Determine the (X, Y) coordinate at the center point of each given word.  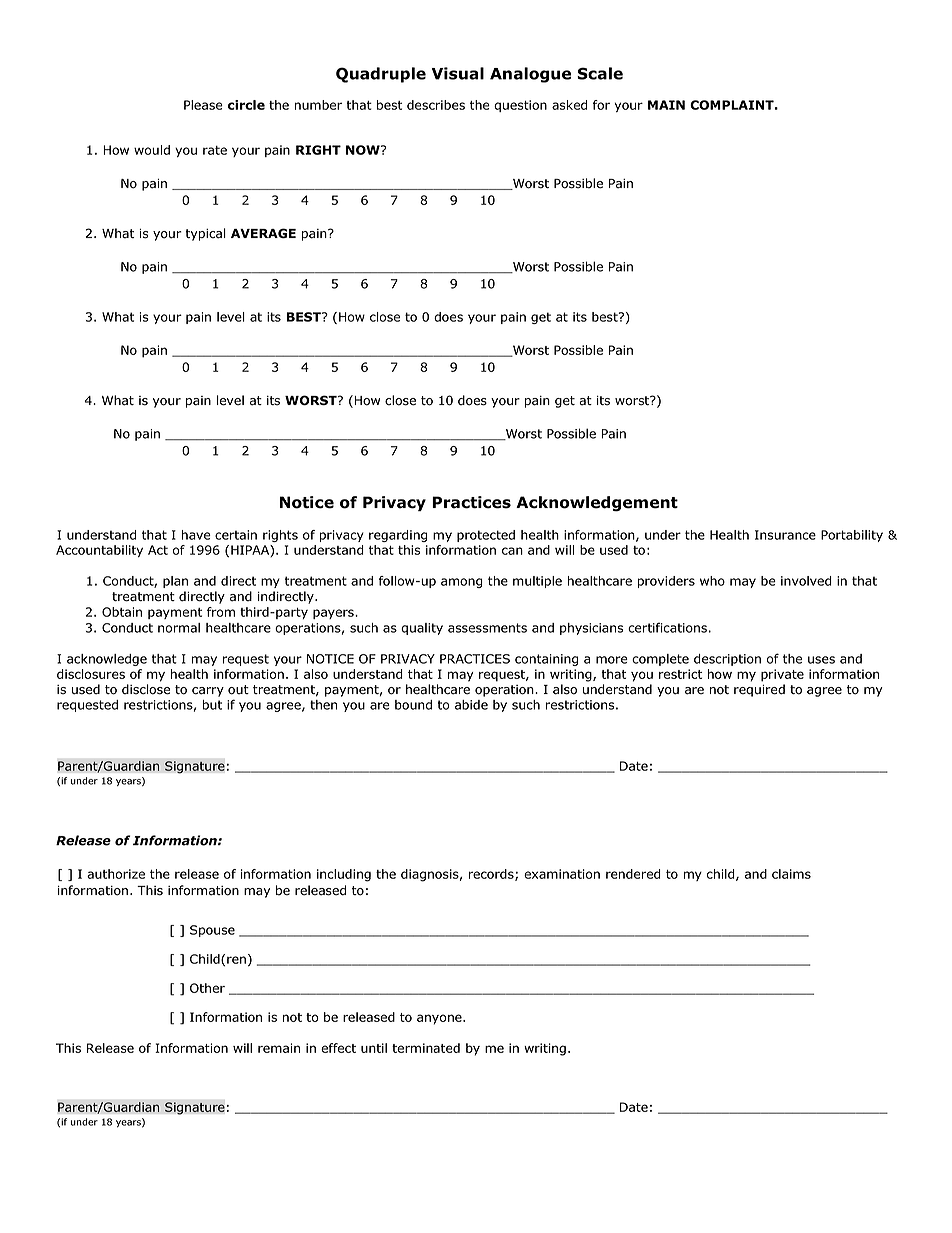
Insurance (785, 535)
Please (203, 105)
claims (791, 874)
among (462, 583)
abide (471, 705)
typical (206, 234)
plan (175, 582)
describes (436, 105)
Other (207, 988)
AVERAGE (263, 233)
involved (806, 581)
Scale (600, 73)
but (212, 705)
